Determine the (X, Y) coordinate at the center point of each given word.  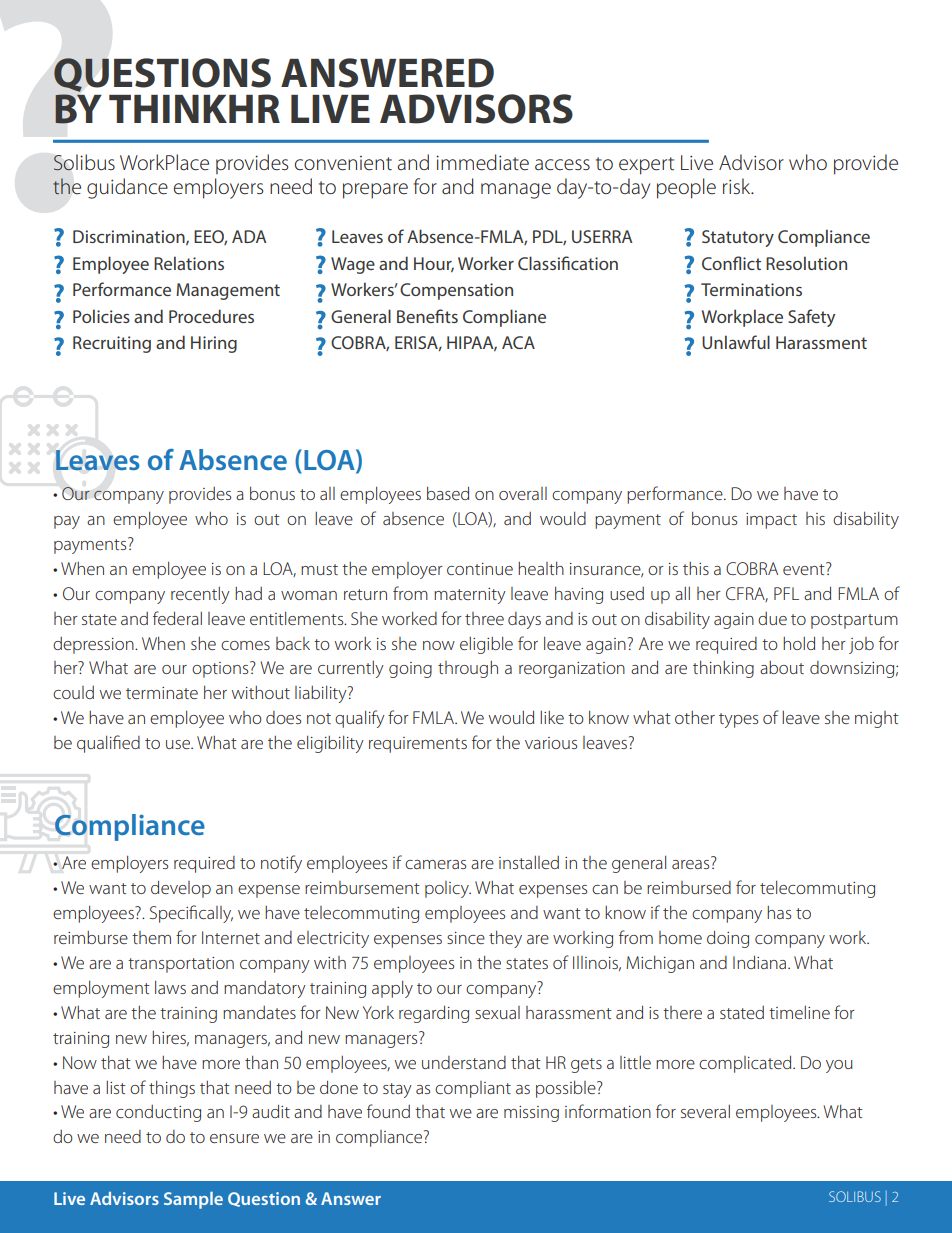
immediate (482, 162)
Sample (193, 1200)
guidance (127, 188)
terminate (162, 693)
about (782, 667)
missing (531, 1114)
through (468, 669)
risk (738, 186)
